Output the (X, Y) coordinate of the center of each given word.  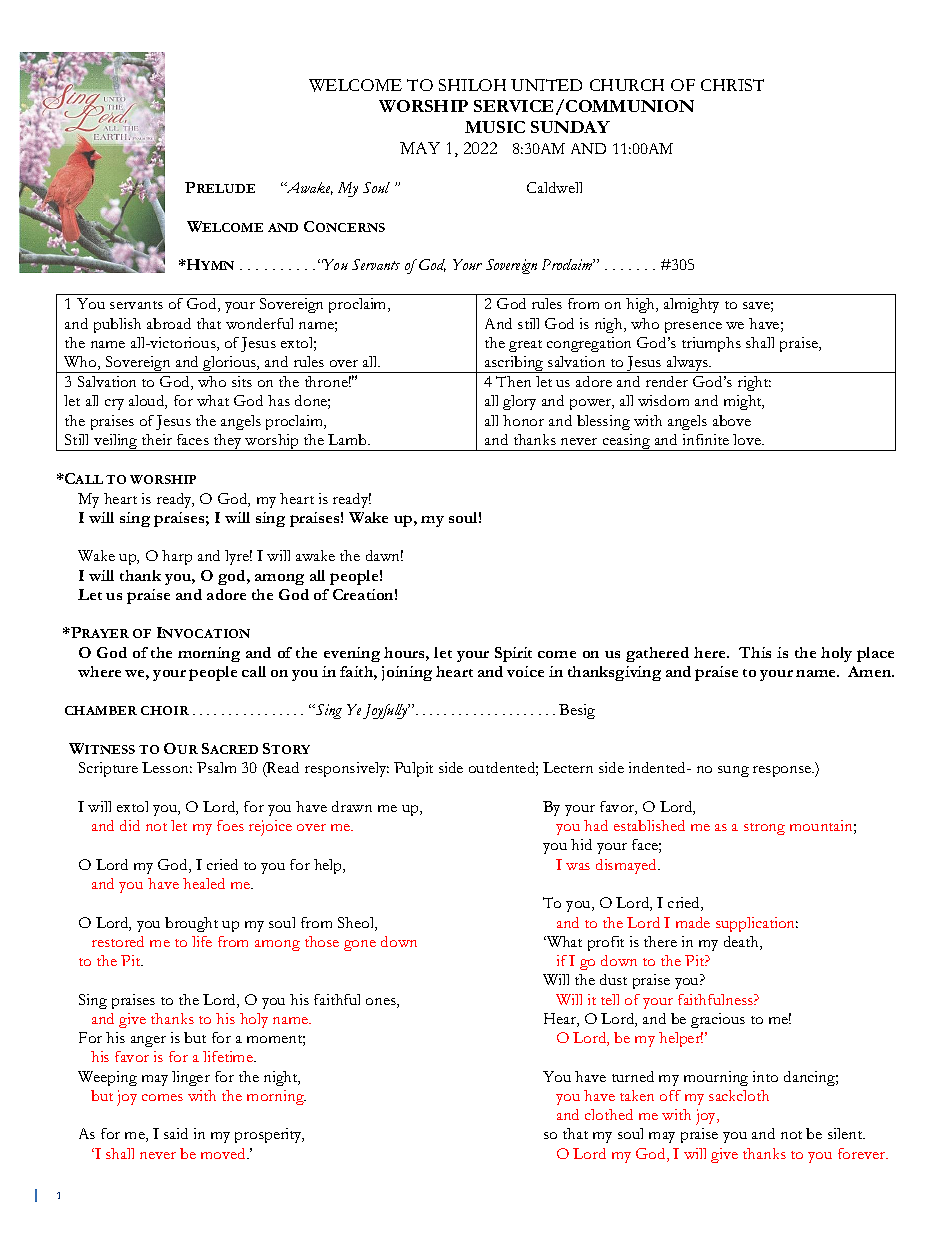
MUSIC (495, 127)
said (176, 1133)
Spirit (513, 654)
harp (177, 557)
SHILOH (472, 85)
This (755, 652)
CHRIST (732, 85)
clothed (609, 1114)
